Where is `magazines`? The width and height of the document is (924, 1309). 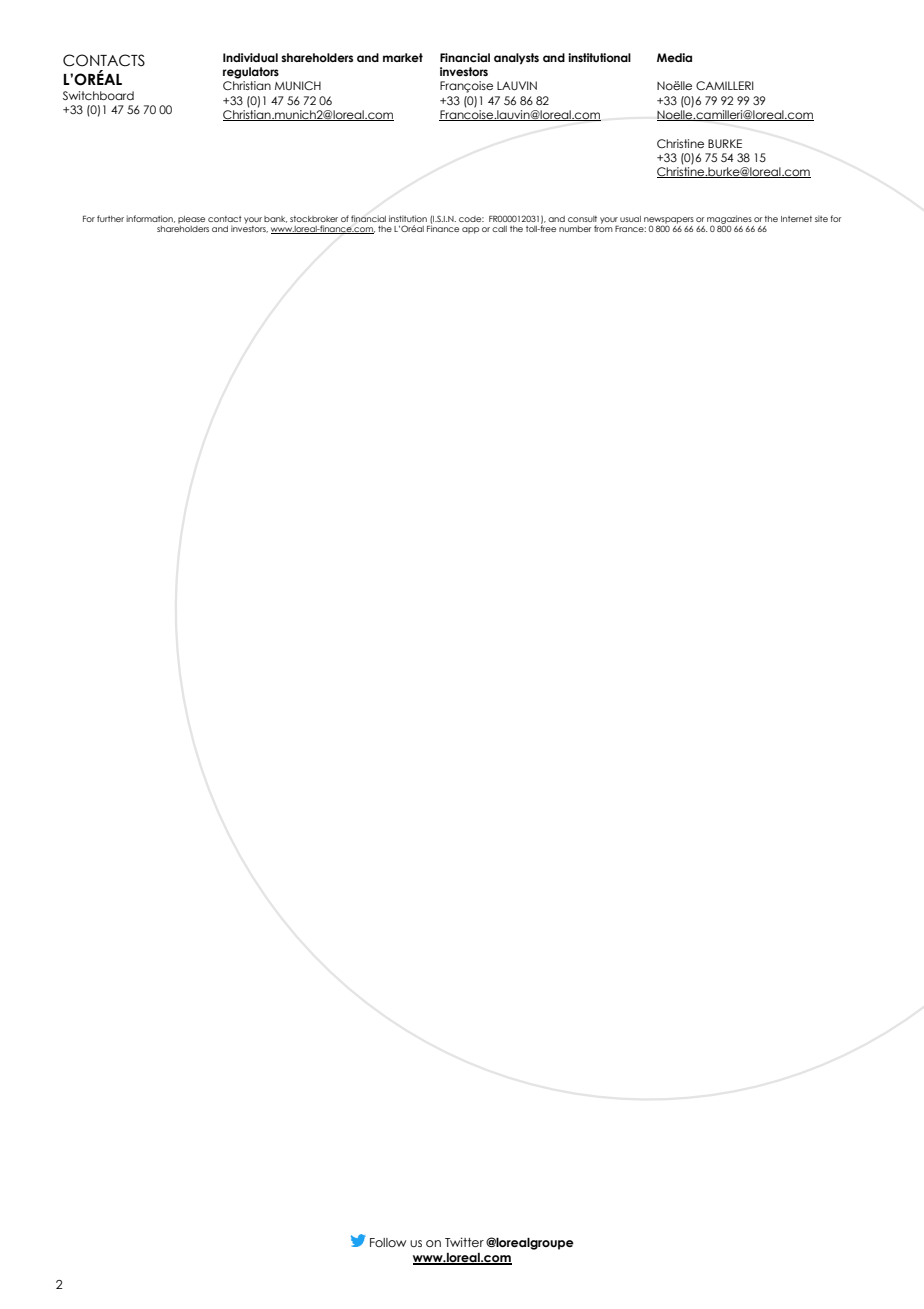
magazines is located at coordinates (729, 220).
